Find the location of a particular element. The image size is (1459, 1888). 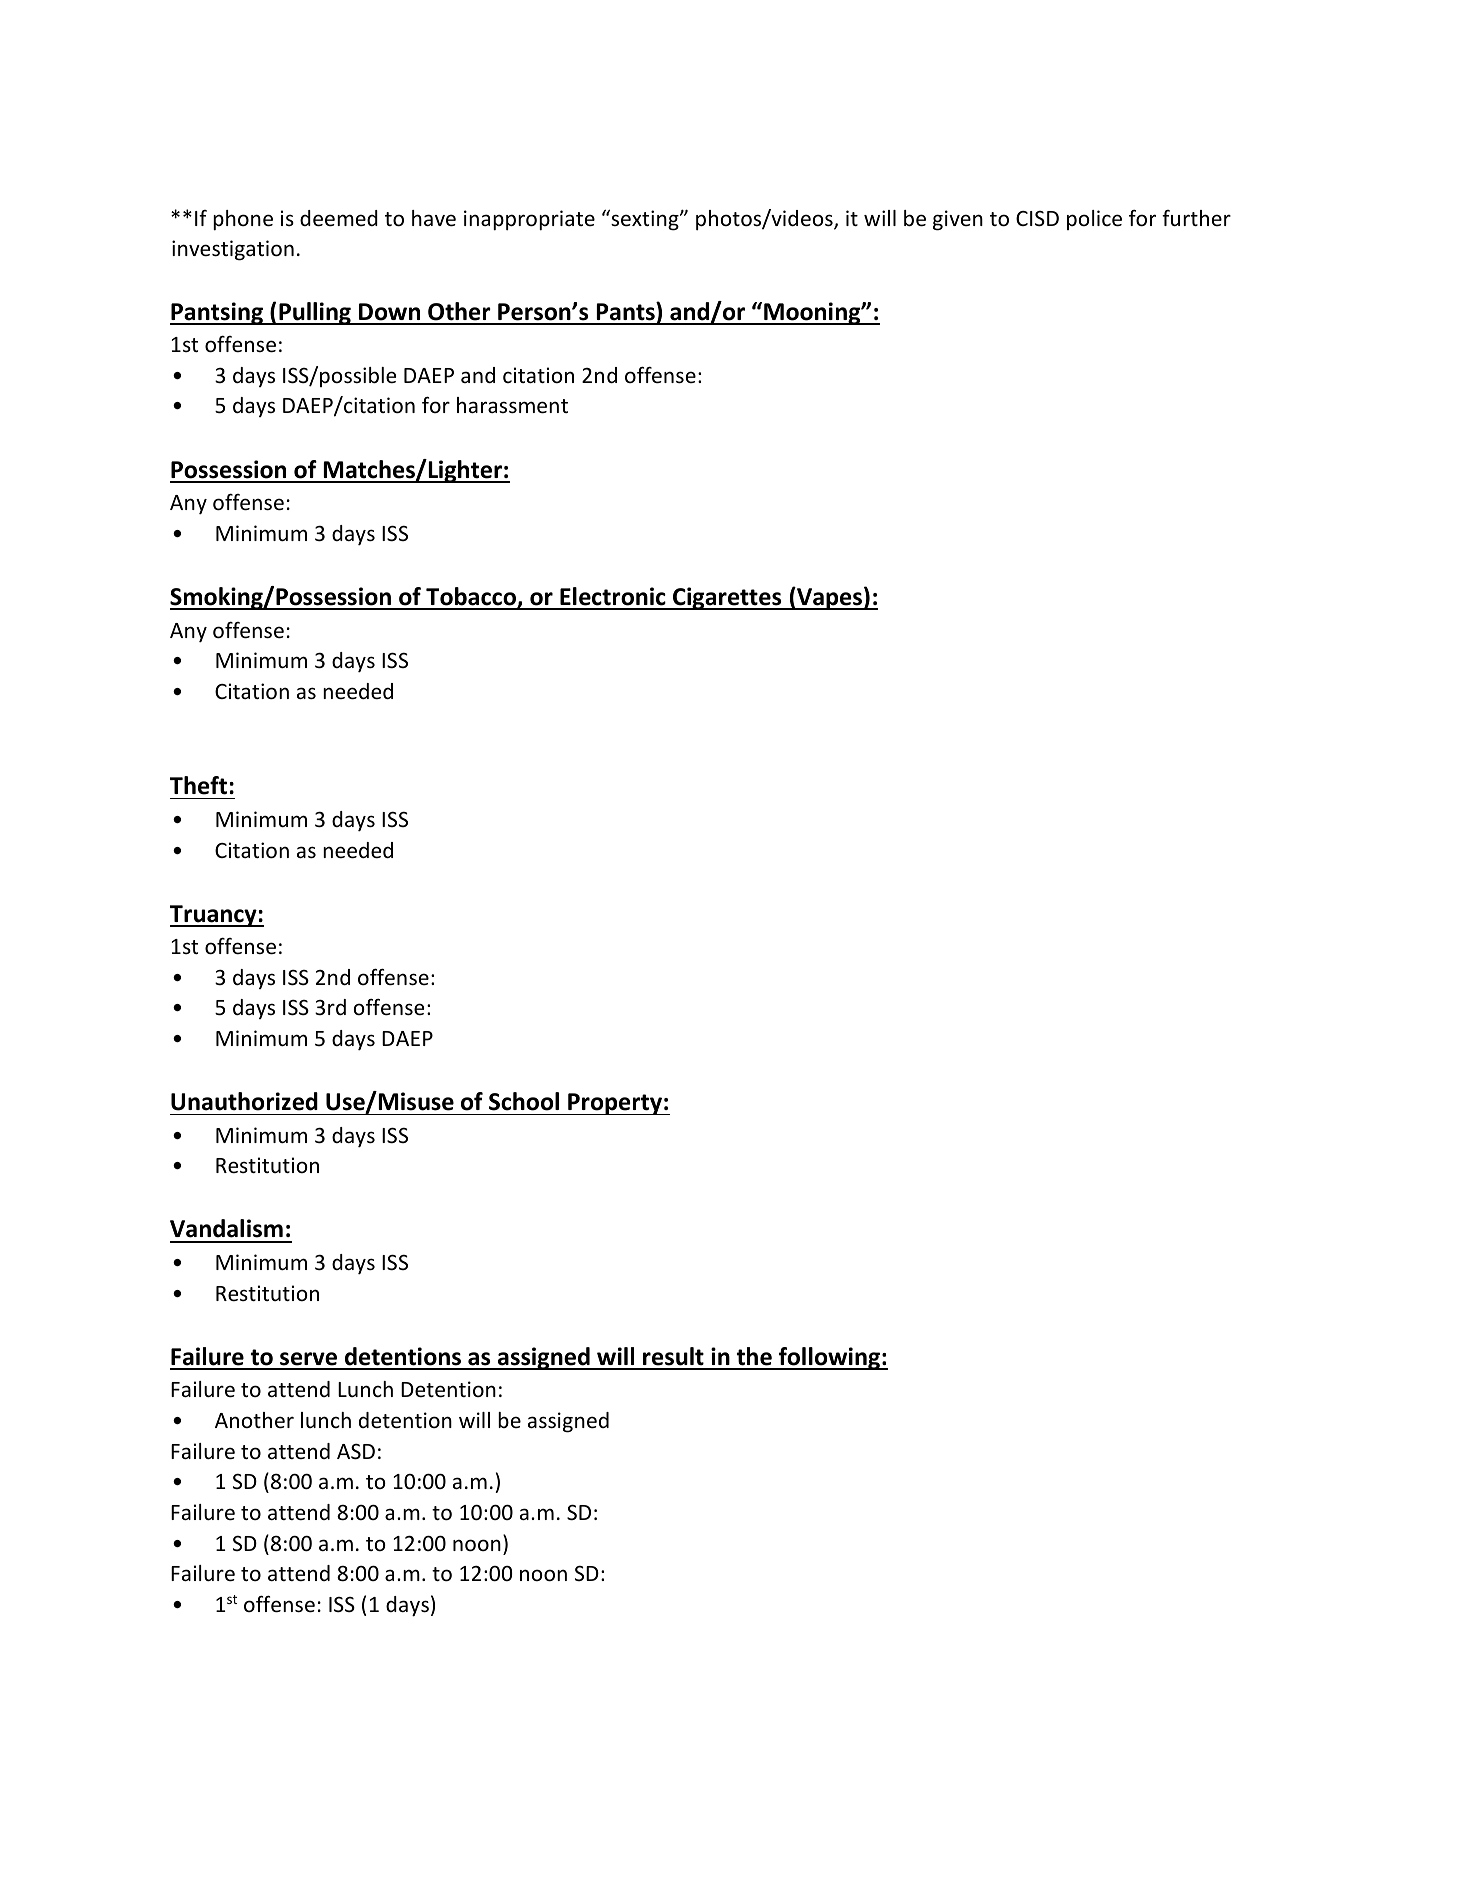

School is located at coordinates (524, 1101).
